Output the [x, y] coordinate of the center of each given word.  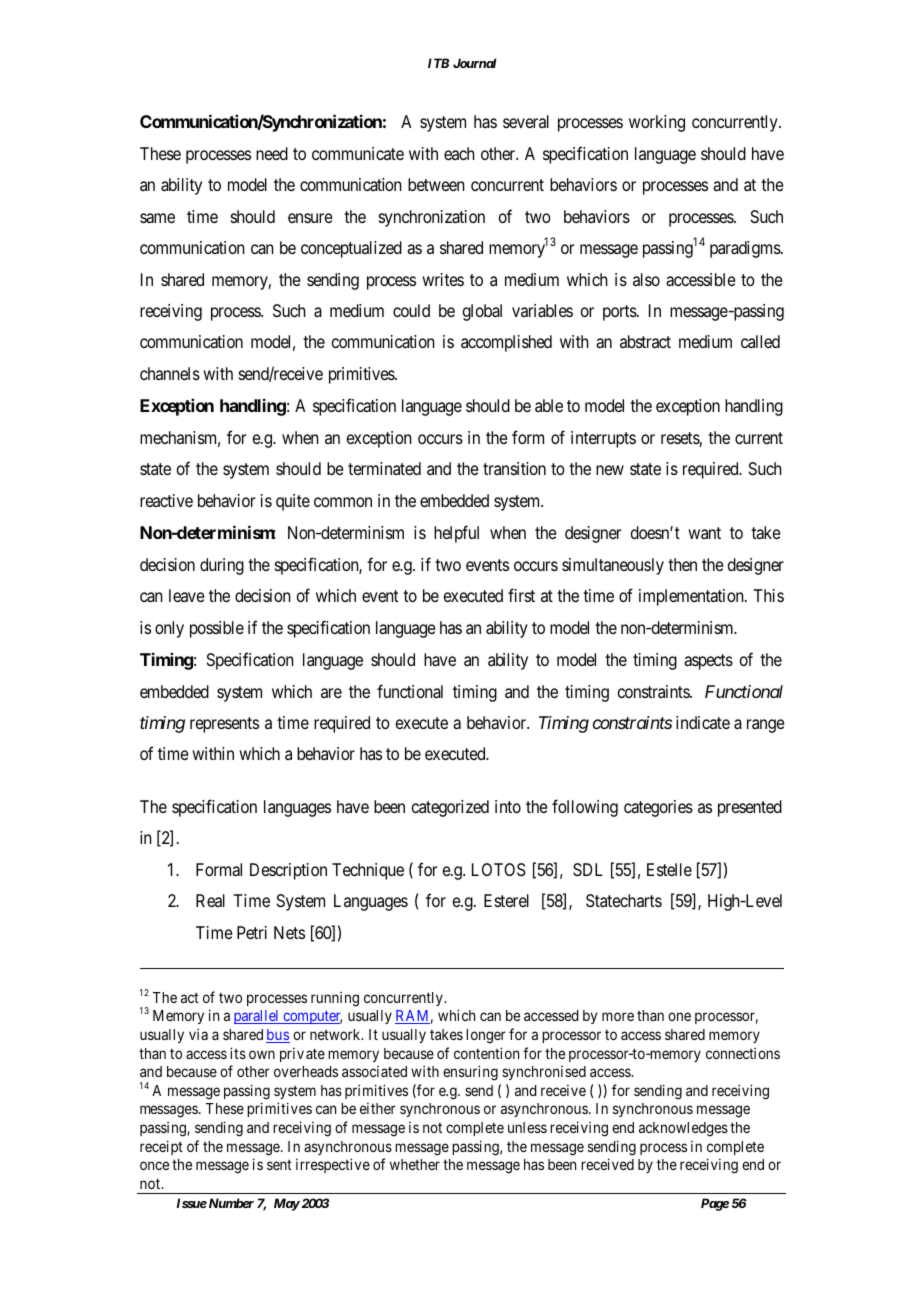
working [657, 123]
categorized [450, 808]
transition [514, 468]
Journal [475, 63]
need [272, 153]
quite [293, 502]
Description [288, 871]
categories [658, 808]
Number [230, 1203]
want [704, 533]
